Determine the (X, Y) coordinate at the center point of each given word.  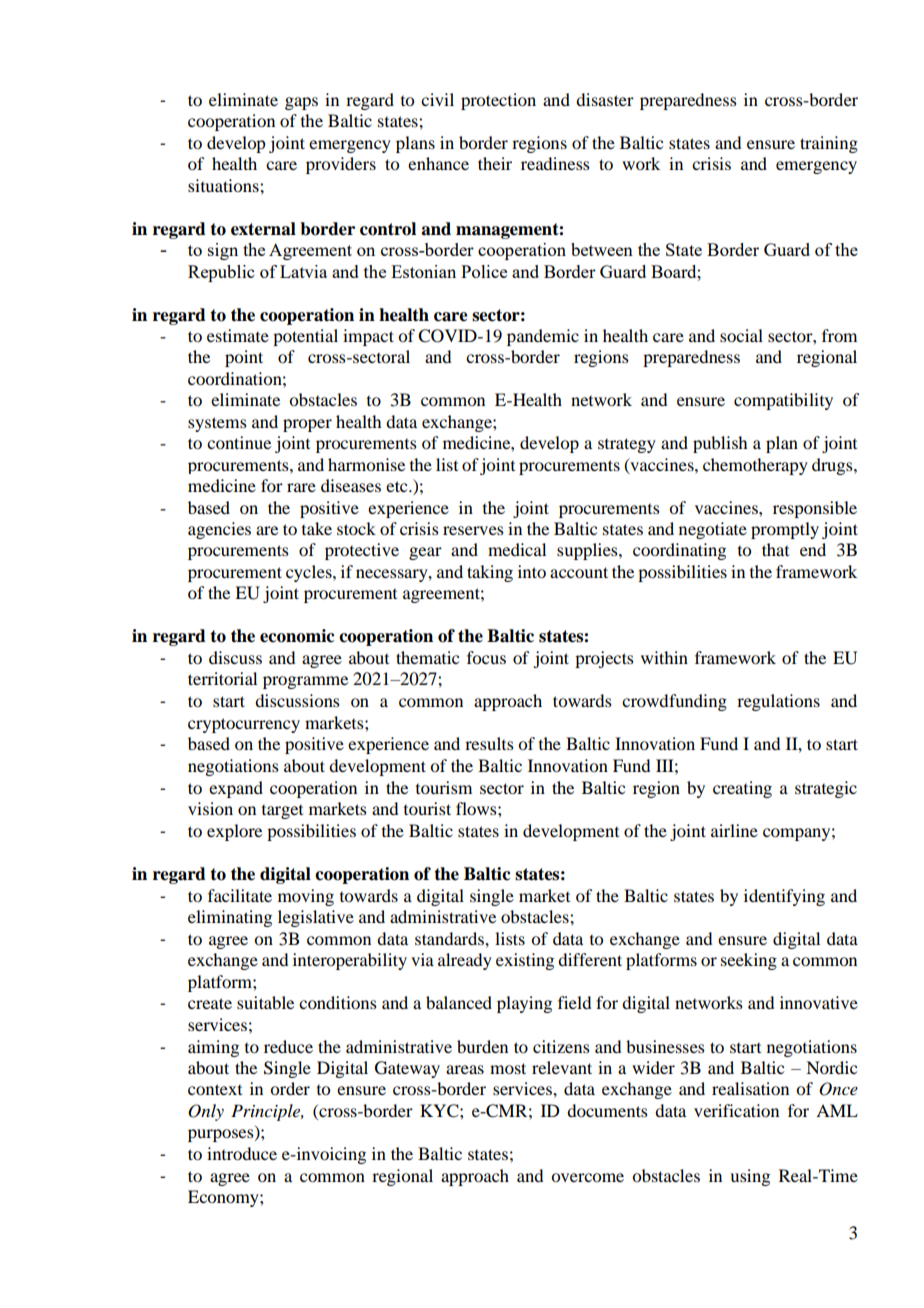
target (282, 812)
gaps (301, 103)
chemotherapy (755, 466)
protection (498, 101)
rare (301, 487)
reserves (473, 530)
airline (734, 830)
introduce (242, 1153)
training (829, 144)
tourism (444, 787)
